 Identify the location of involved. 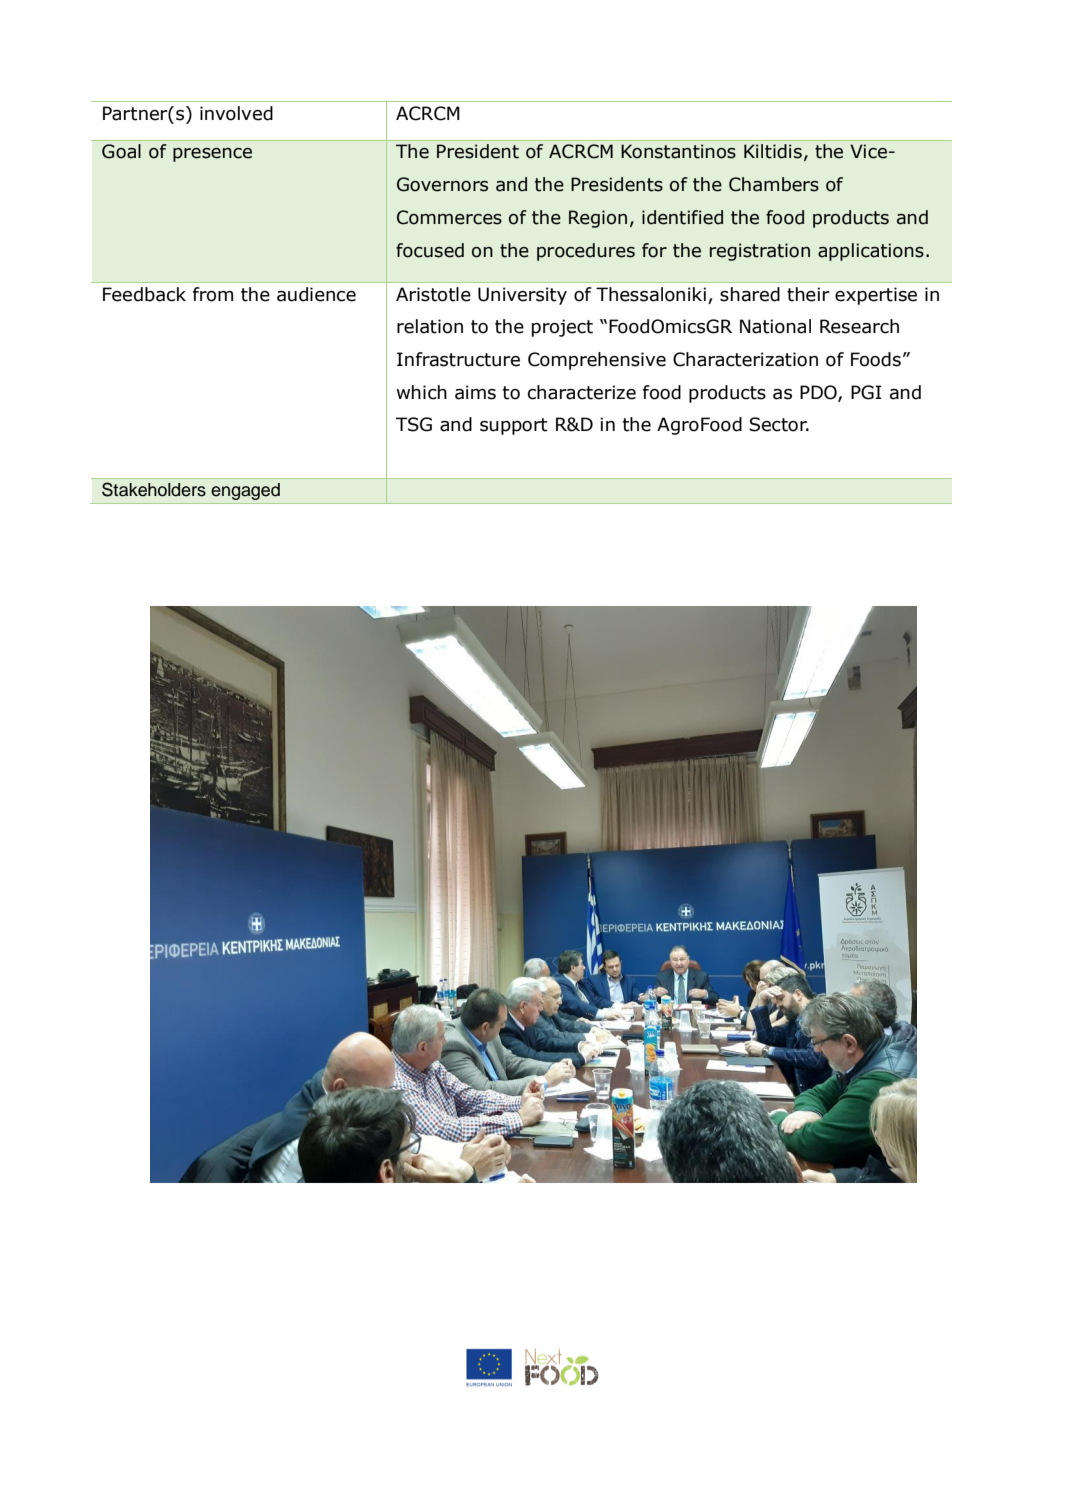
(236, 113).
